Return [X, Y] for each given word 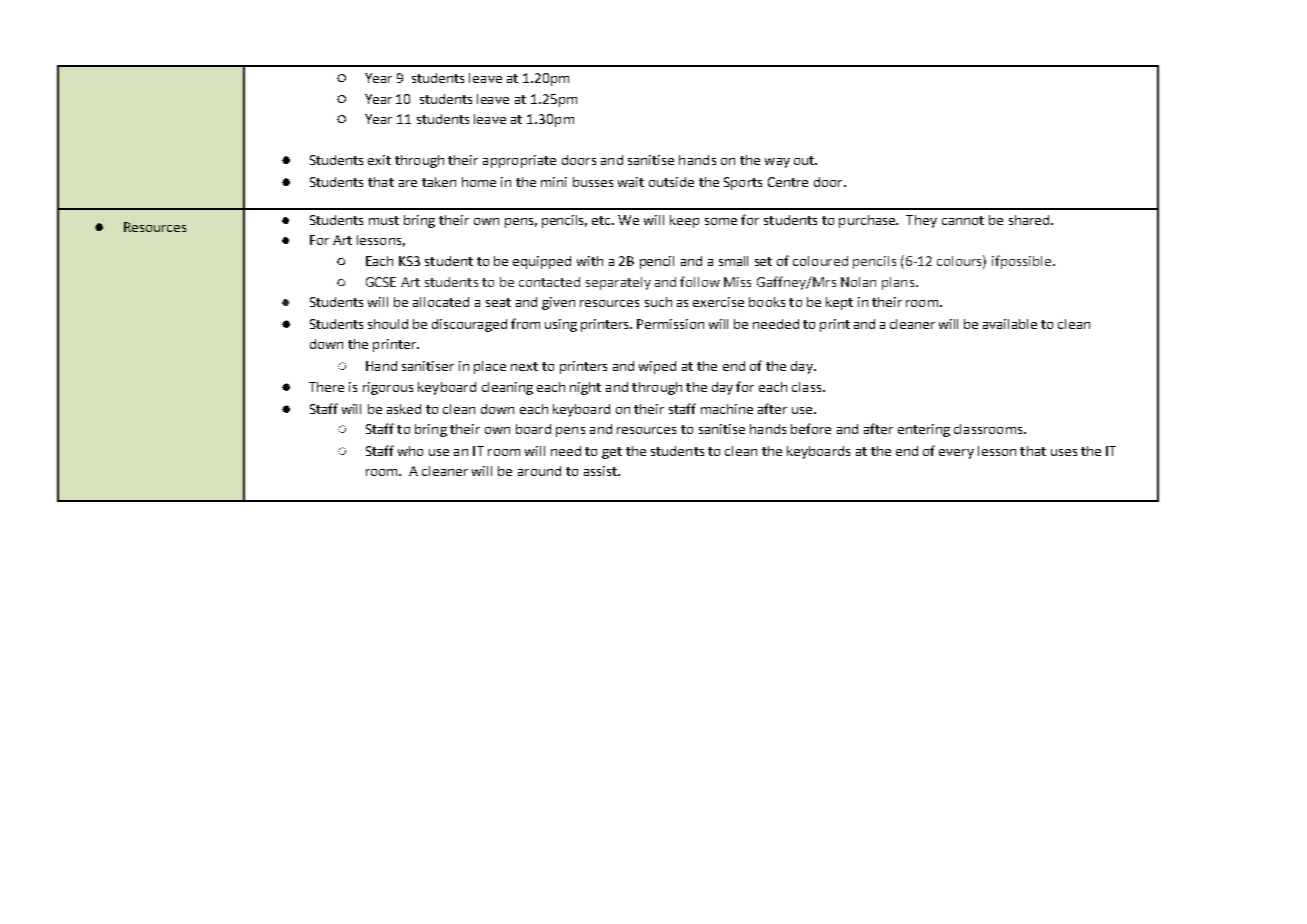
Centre [788, 182]
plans [898, 283]
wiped [657, 367]
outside [671, 182]
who [410, 451]
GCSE [381, 282]
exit [379, 160]
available [1010, 324]
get [612, 453]
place [490, 367]
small [733, 261]
